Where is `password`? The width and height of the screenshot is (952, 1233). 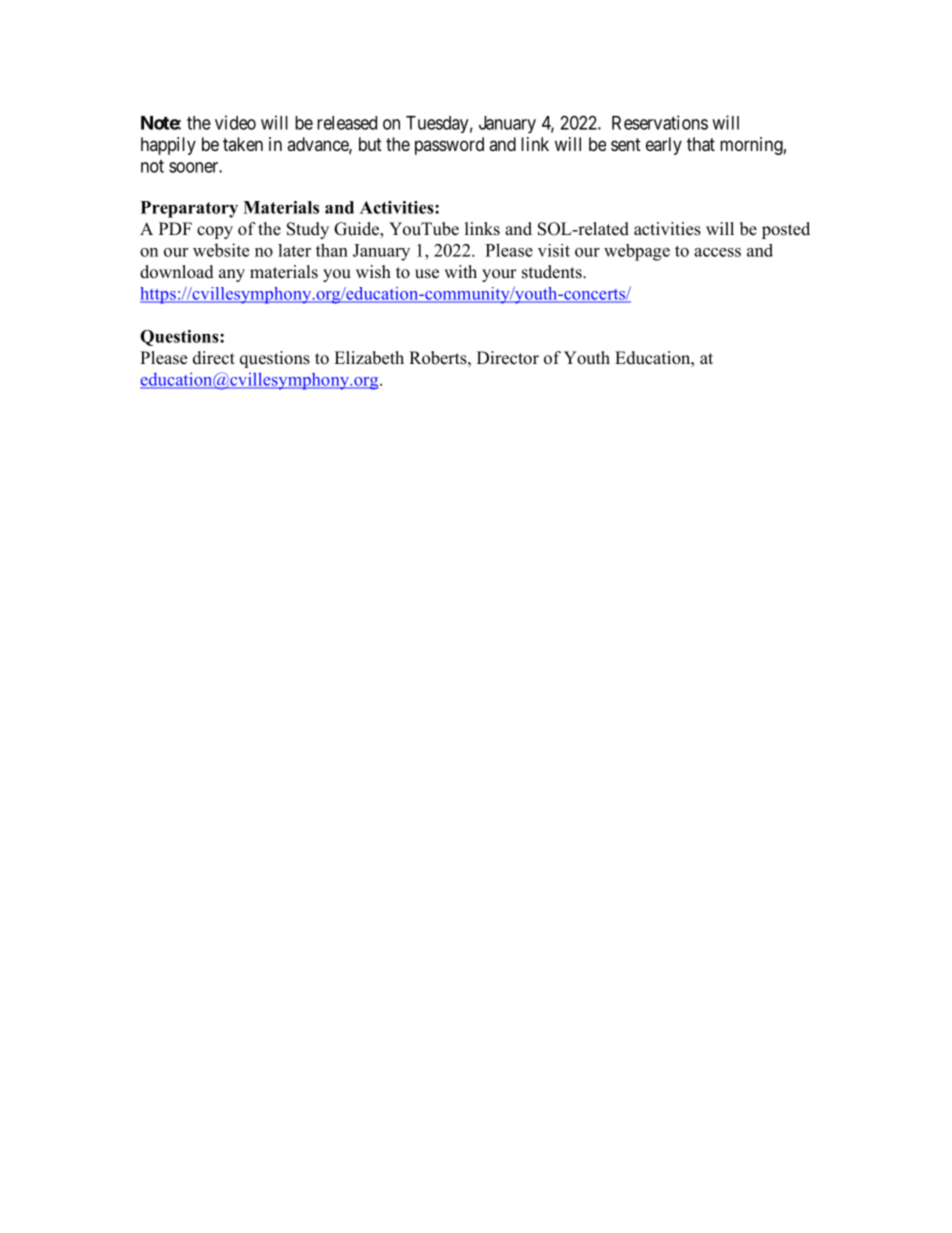 password is located at coordinates (449, 146).
